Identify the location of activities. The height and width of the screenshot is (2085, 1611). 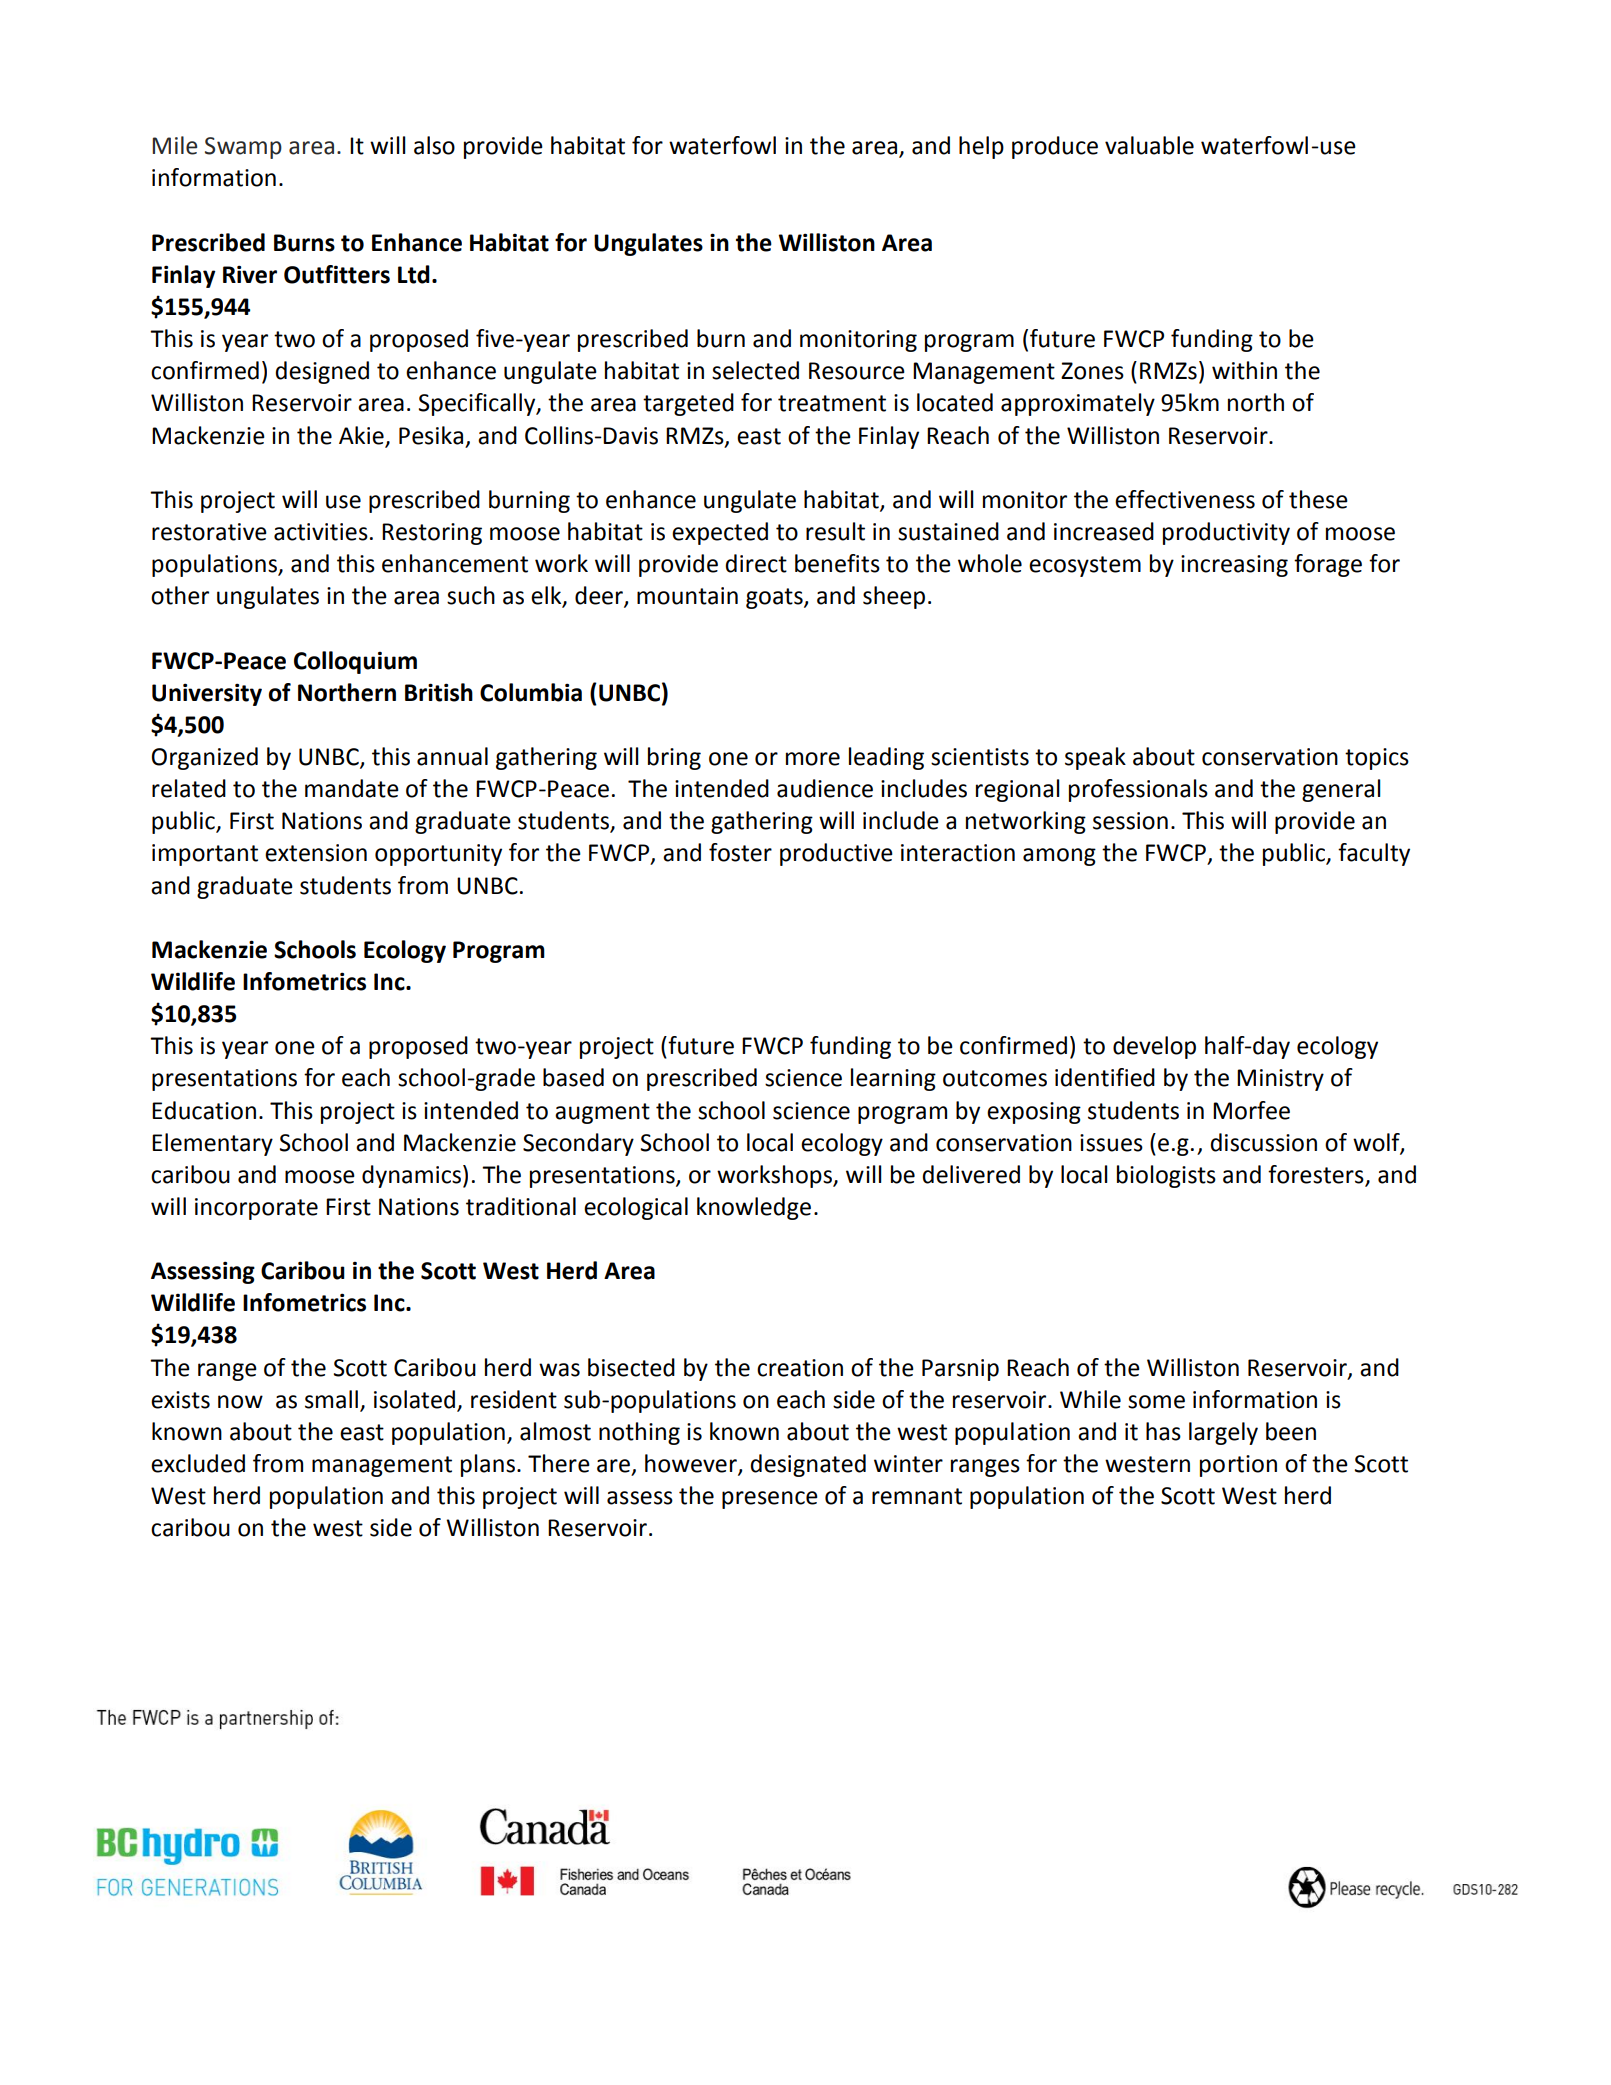
(321, 532).
